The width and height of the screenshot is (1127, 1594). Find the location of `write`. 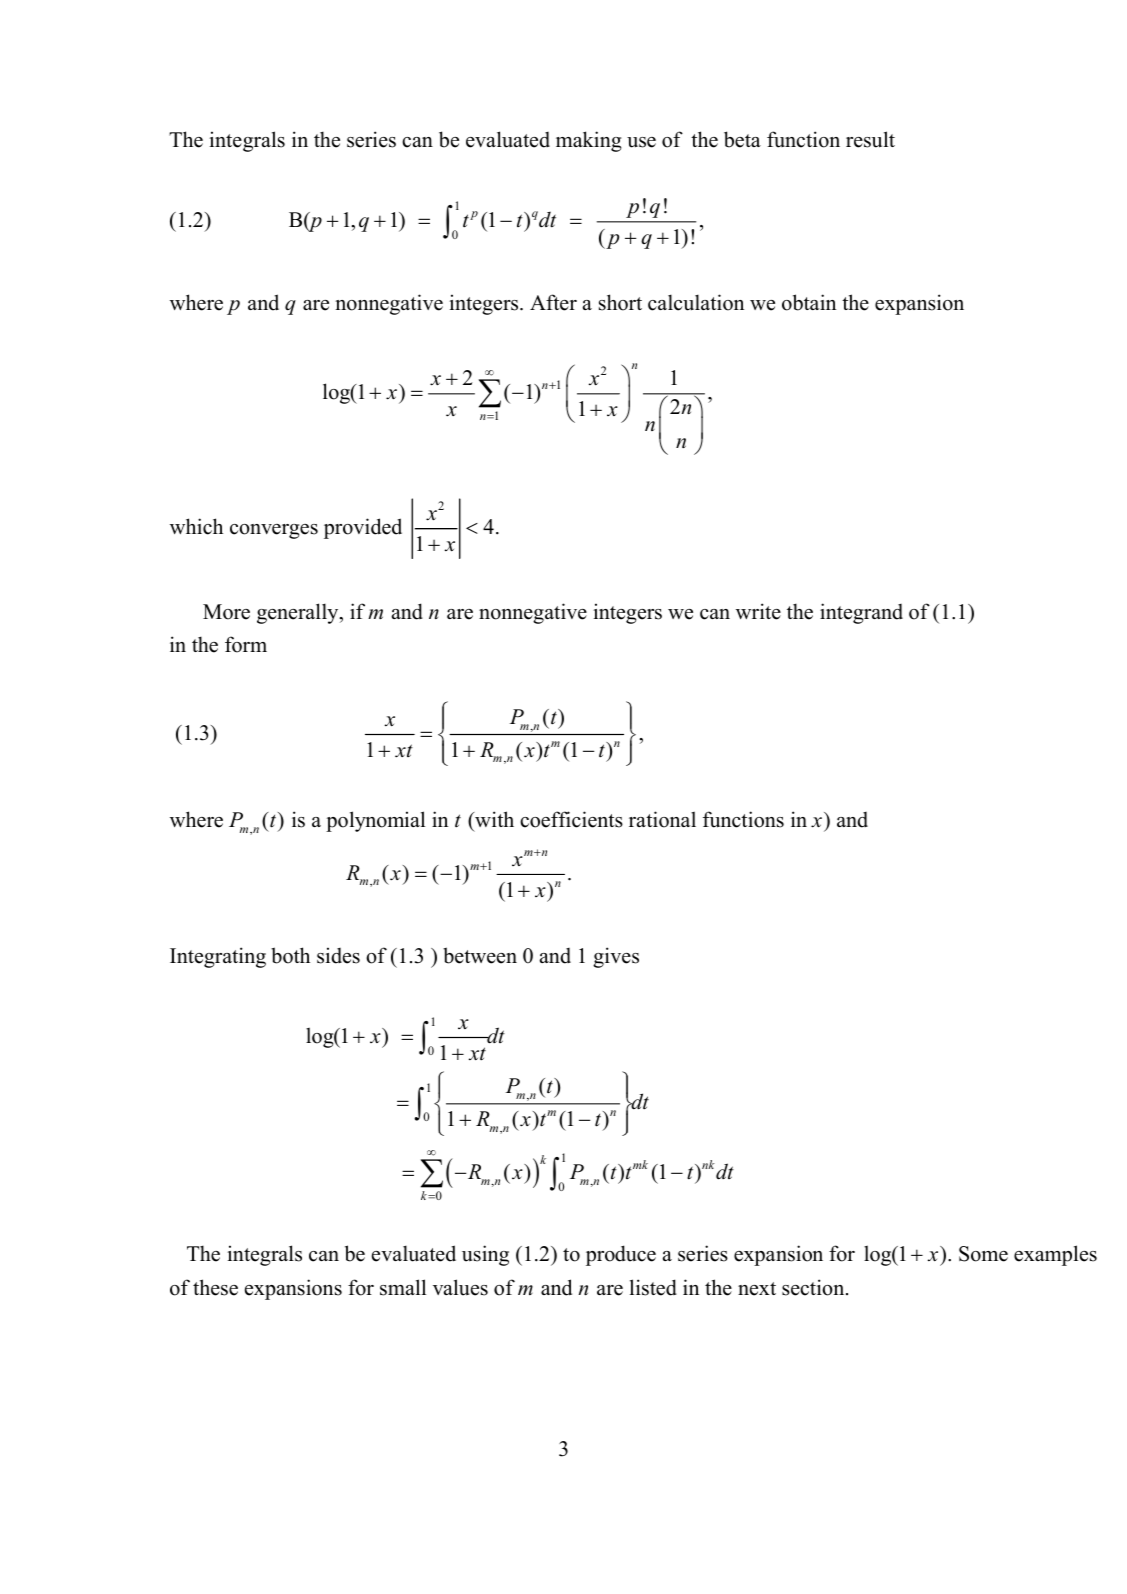

write is located at coordinates (758, 611).
